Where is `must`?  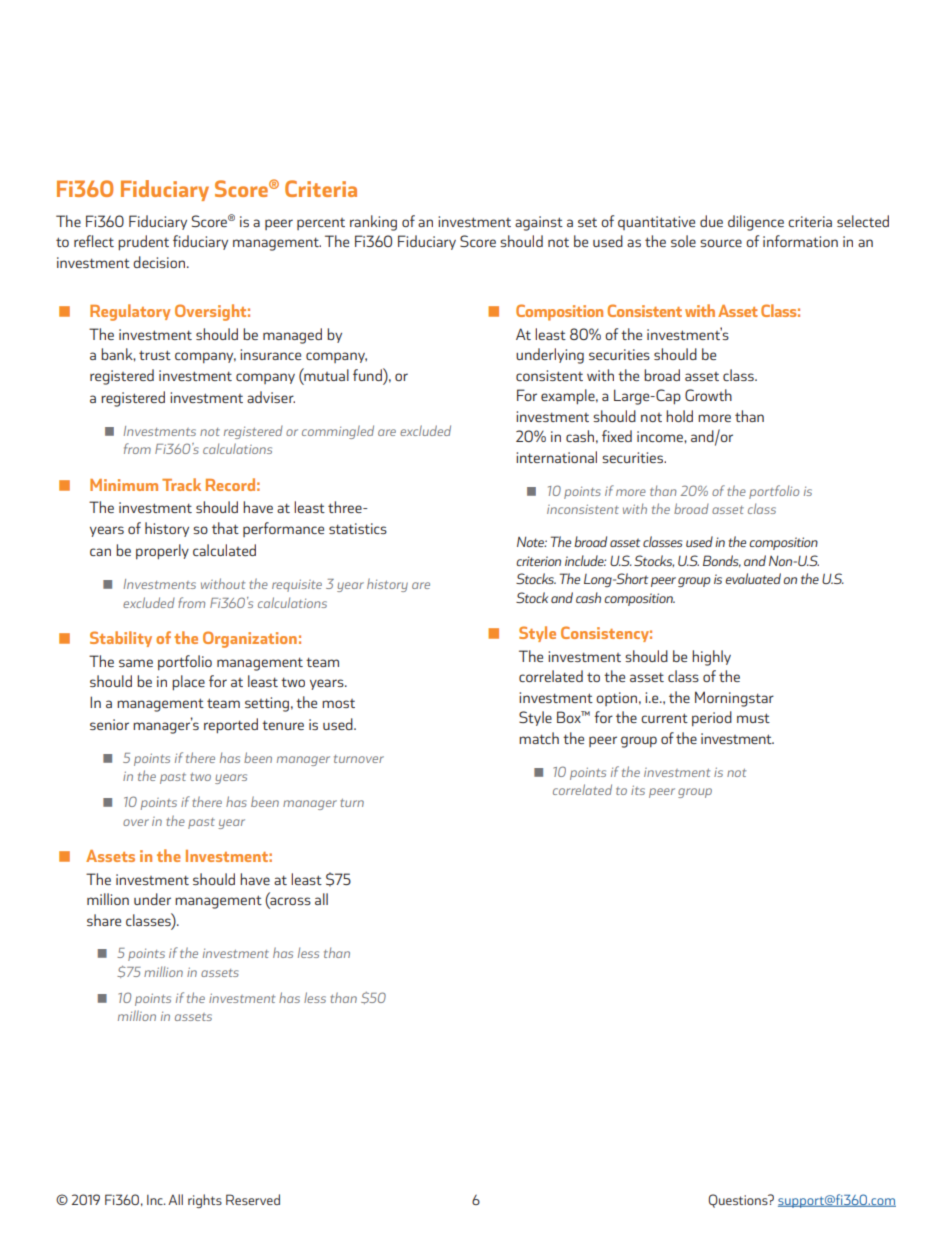 must is located at coordinates (753, 718).
